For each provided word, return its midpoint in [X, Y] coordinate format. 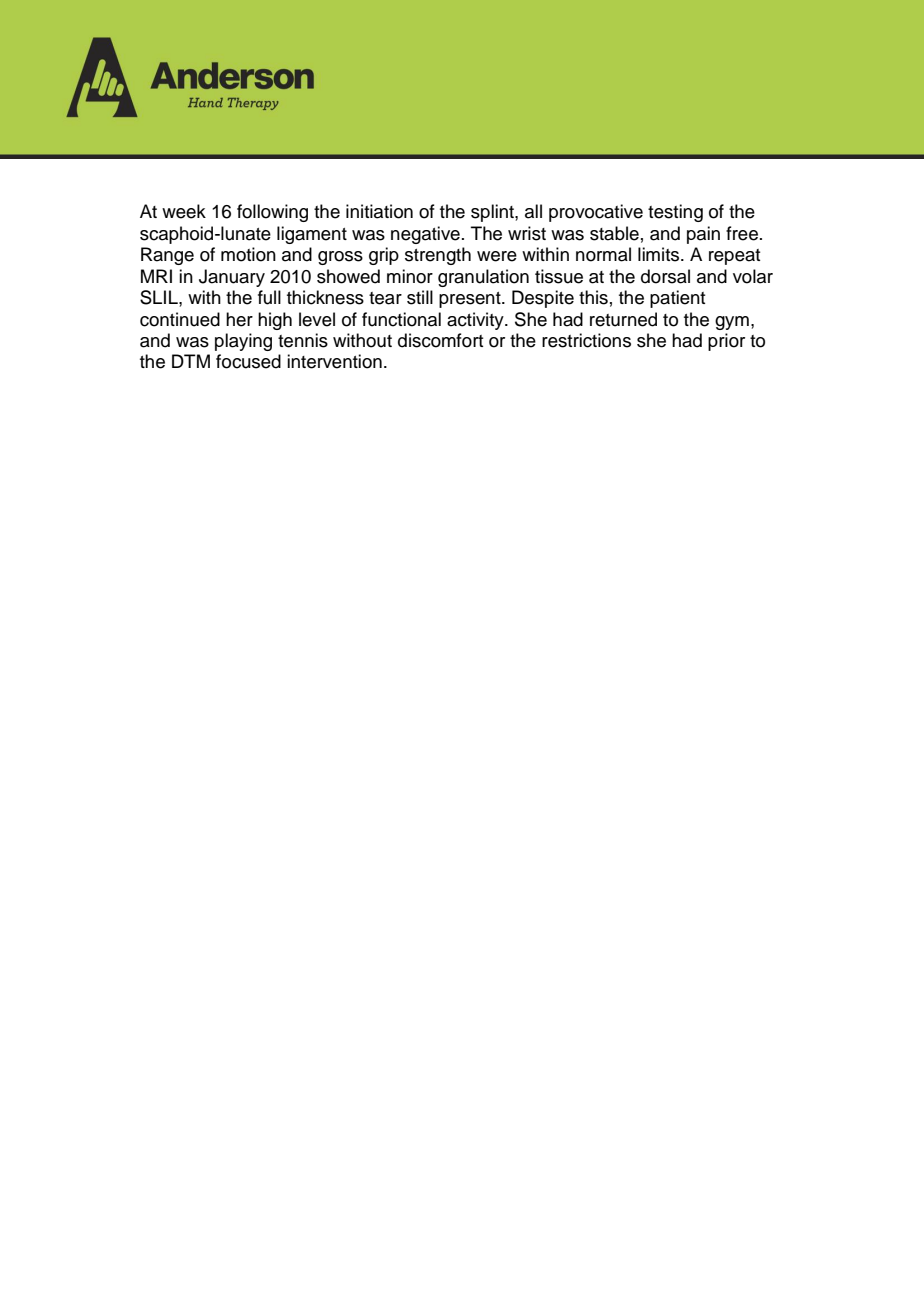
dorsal [665, 276]
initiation [379, 211]
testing [675, 213]
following [272, 213]
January [232, 278]
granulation [483, 278]
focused [248, 361]
